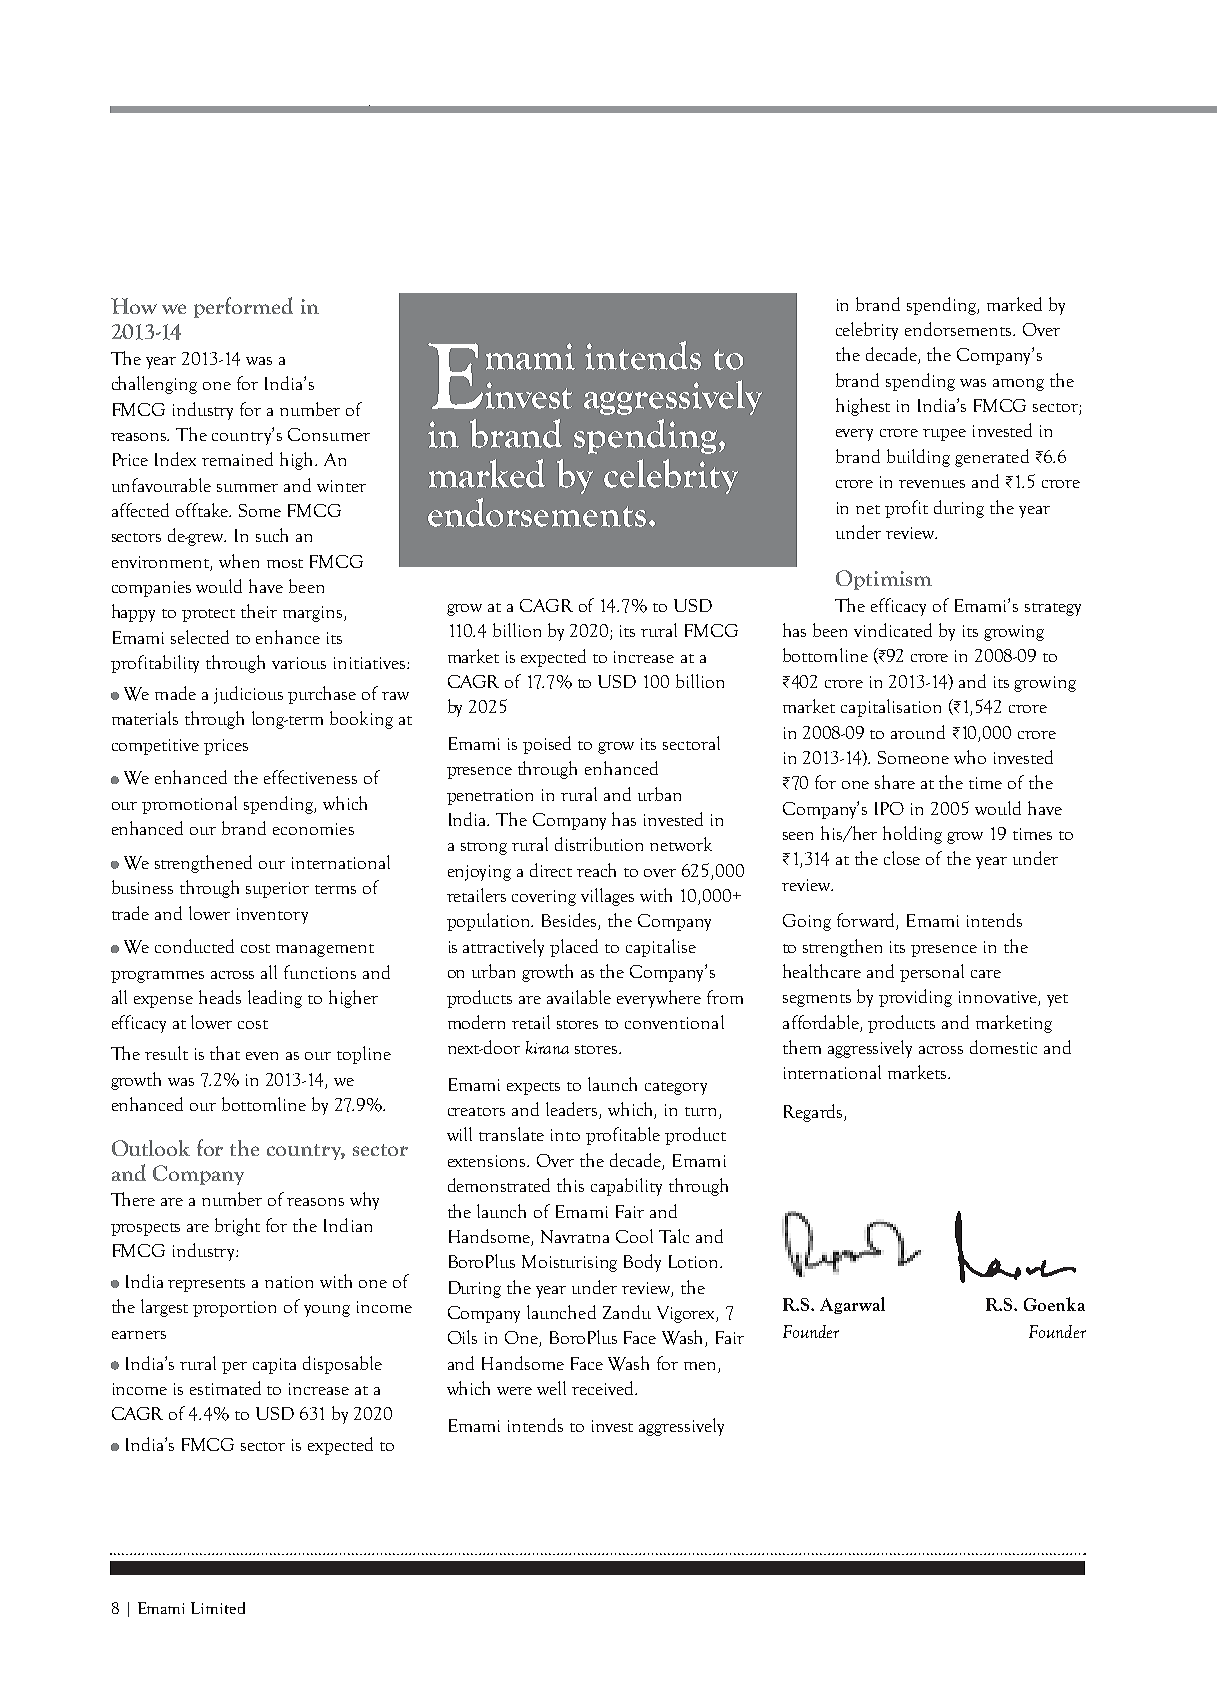 Image resolution: width=1217 pixels, height=1698 pixels. I want to click on conducted, so click(194, 946).
